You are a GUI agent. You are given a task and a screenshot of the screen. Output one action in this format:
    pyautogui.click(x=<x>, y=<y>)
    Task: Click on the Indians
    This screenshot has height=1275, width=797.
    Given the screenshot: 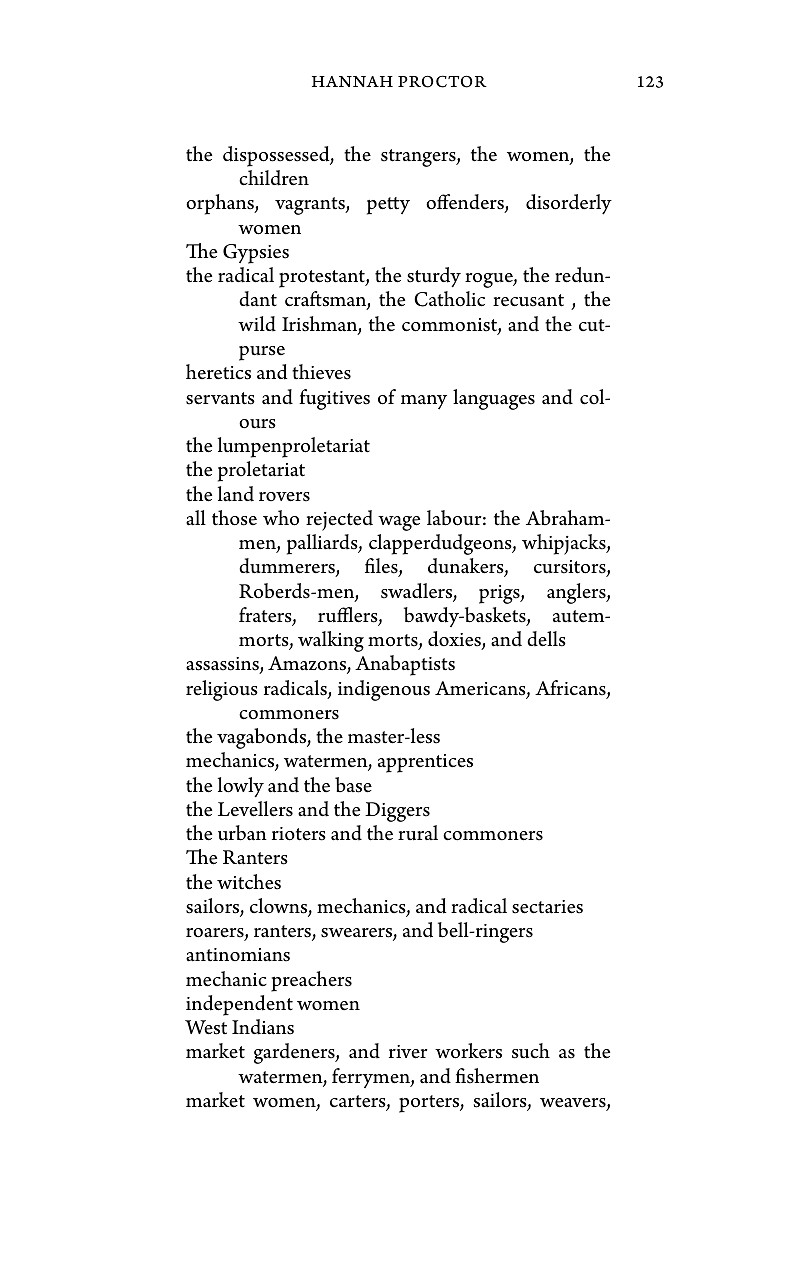 What is the action you would take?
    pyautogui.click(x=263, y=1027)
